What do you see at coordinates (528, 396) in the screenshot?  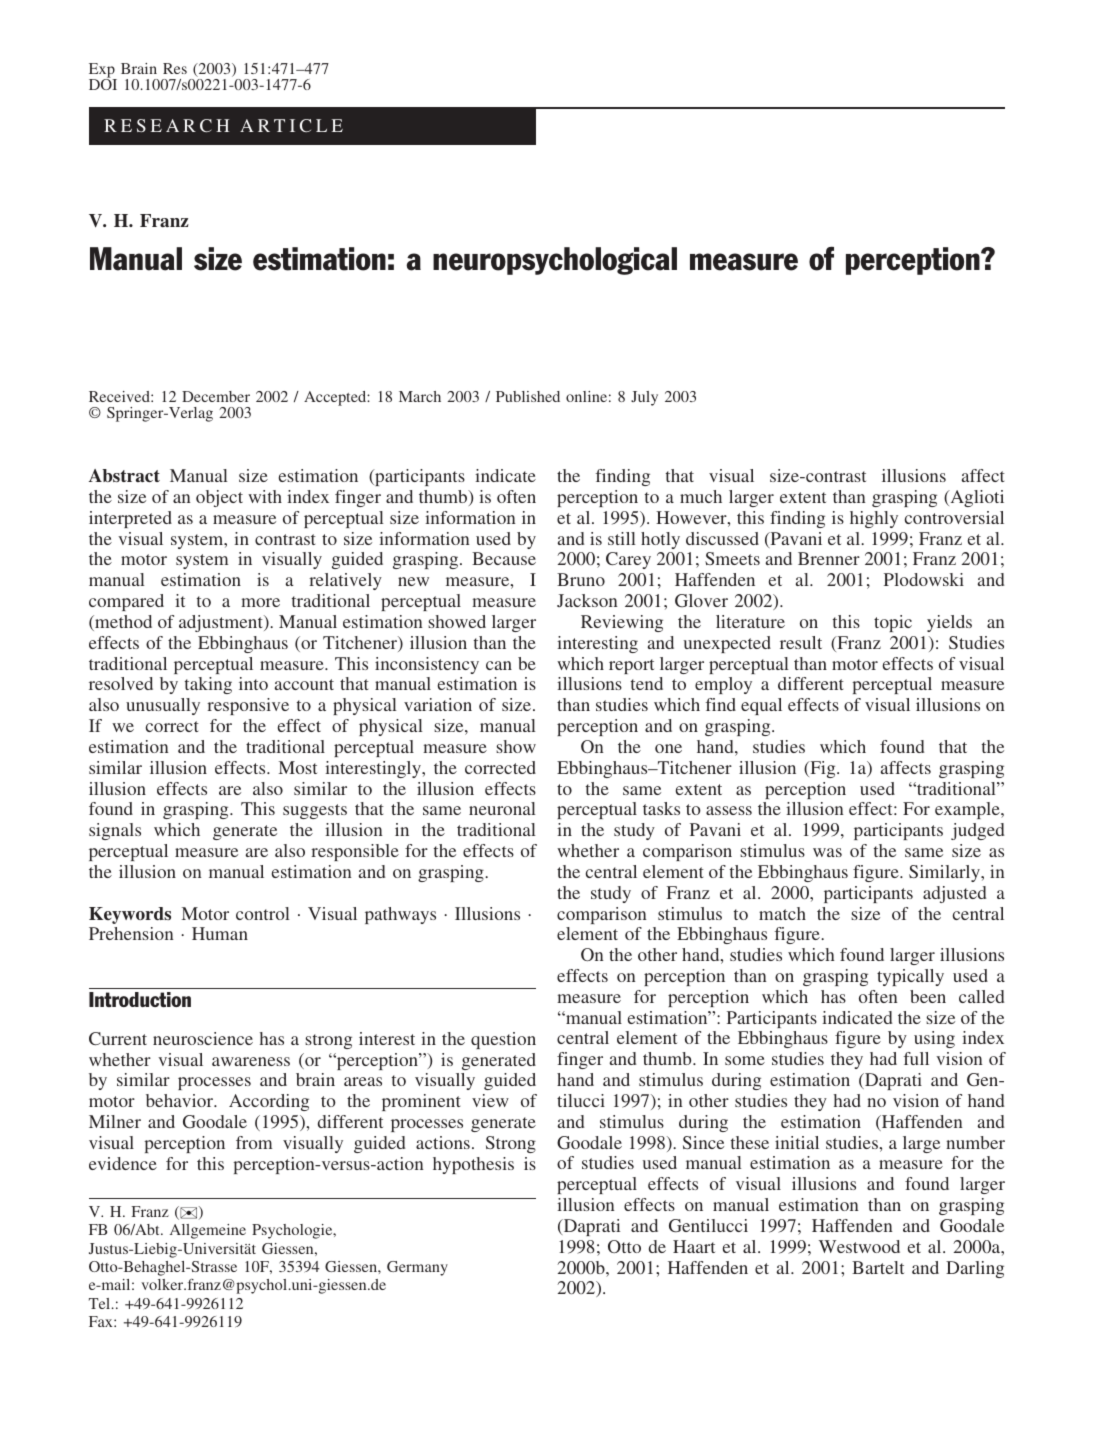 I see `Published` at bounding box center [528, 396].
